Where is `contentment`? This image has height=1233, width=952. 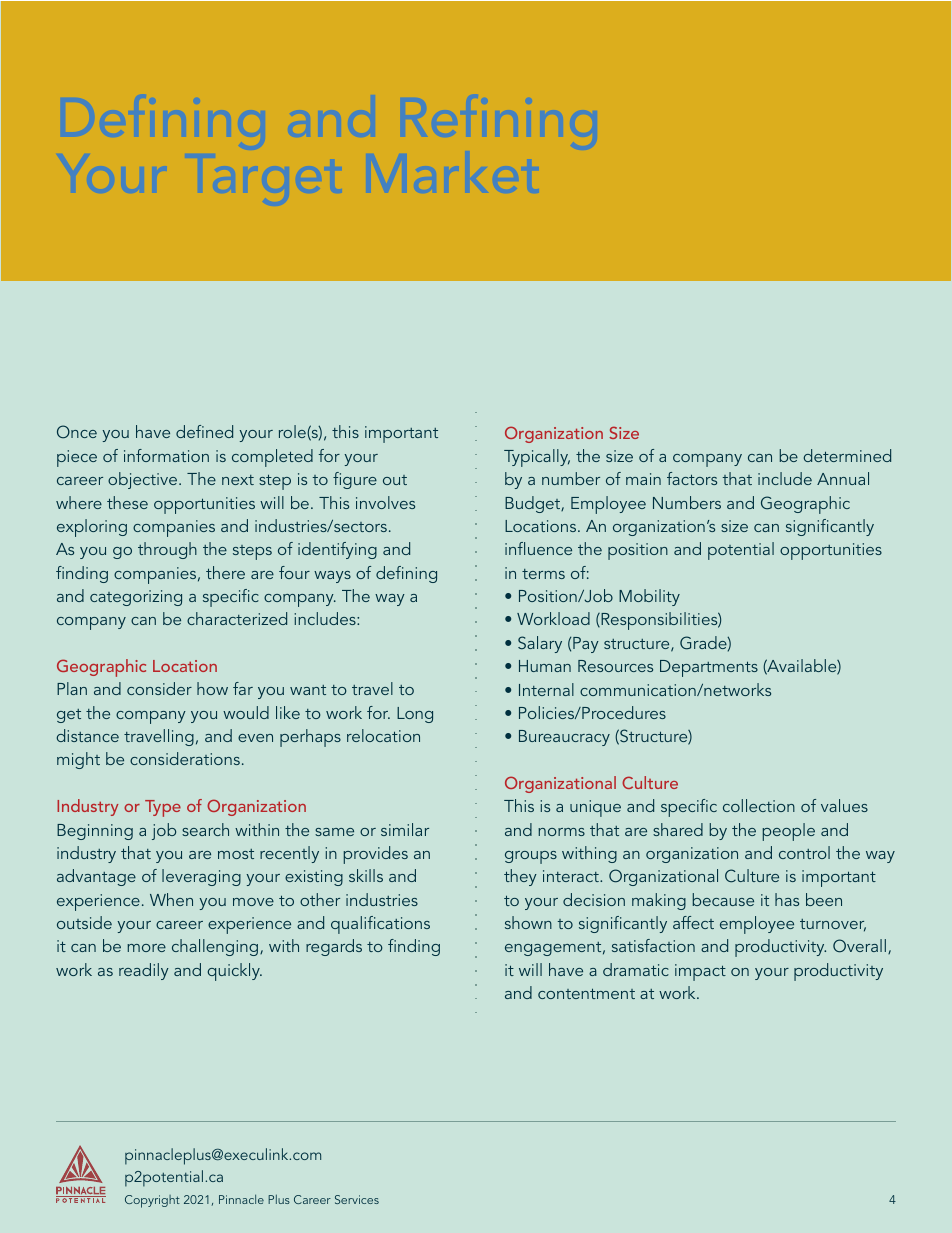 contentment is located at coordinates (586, 993).
